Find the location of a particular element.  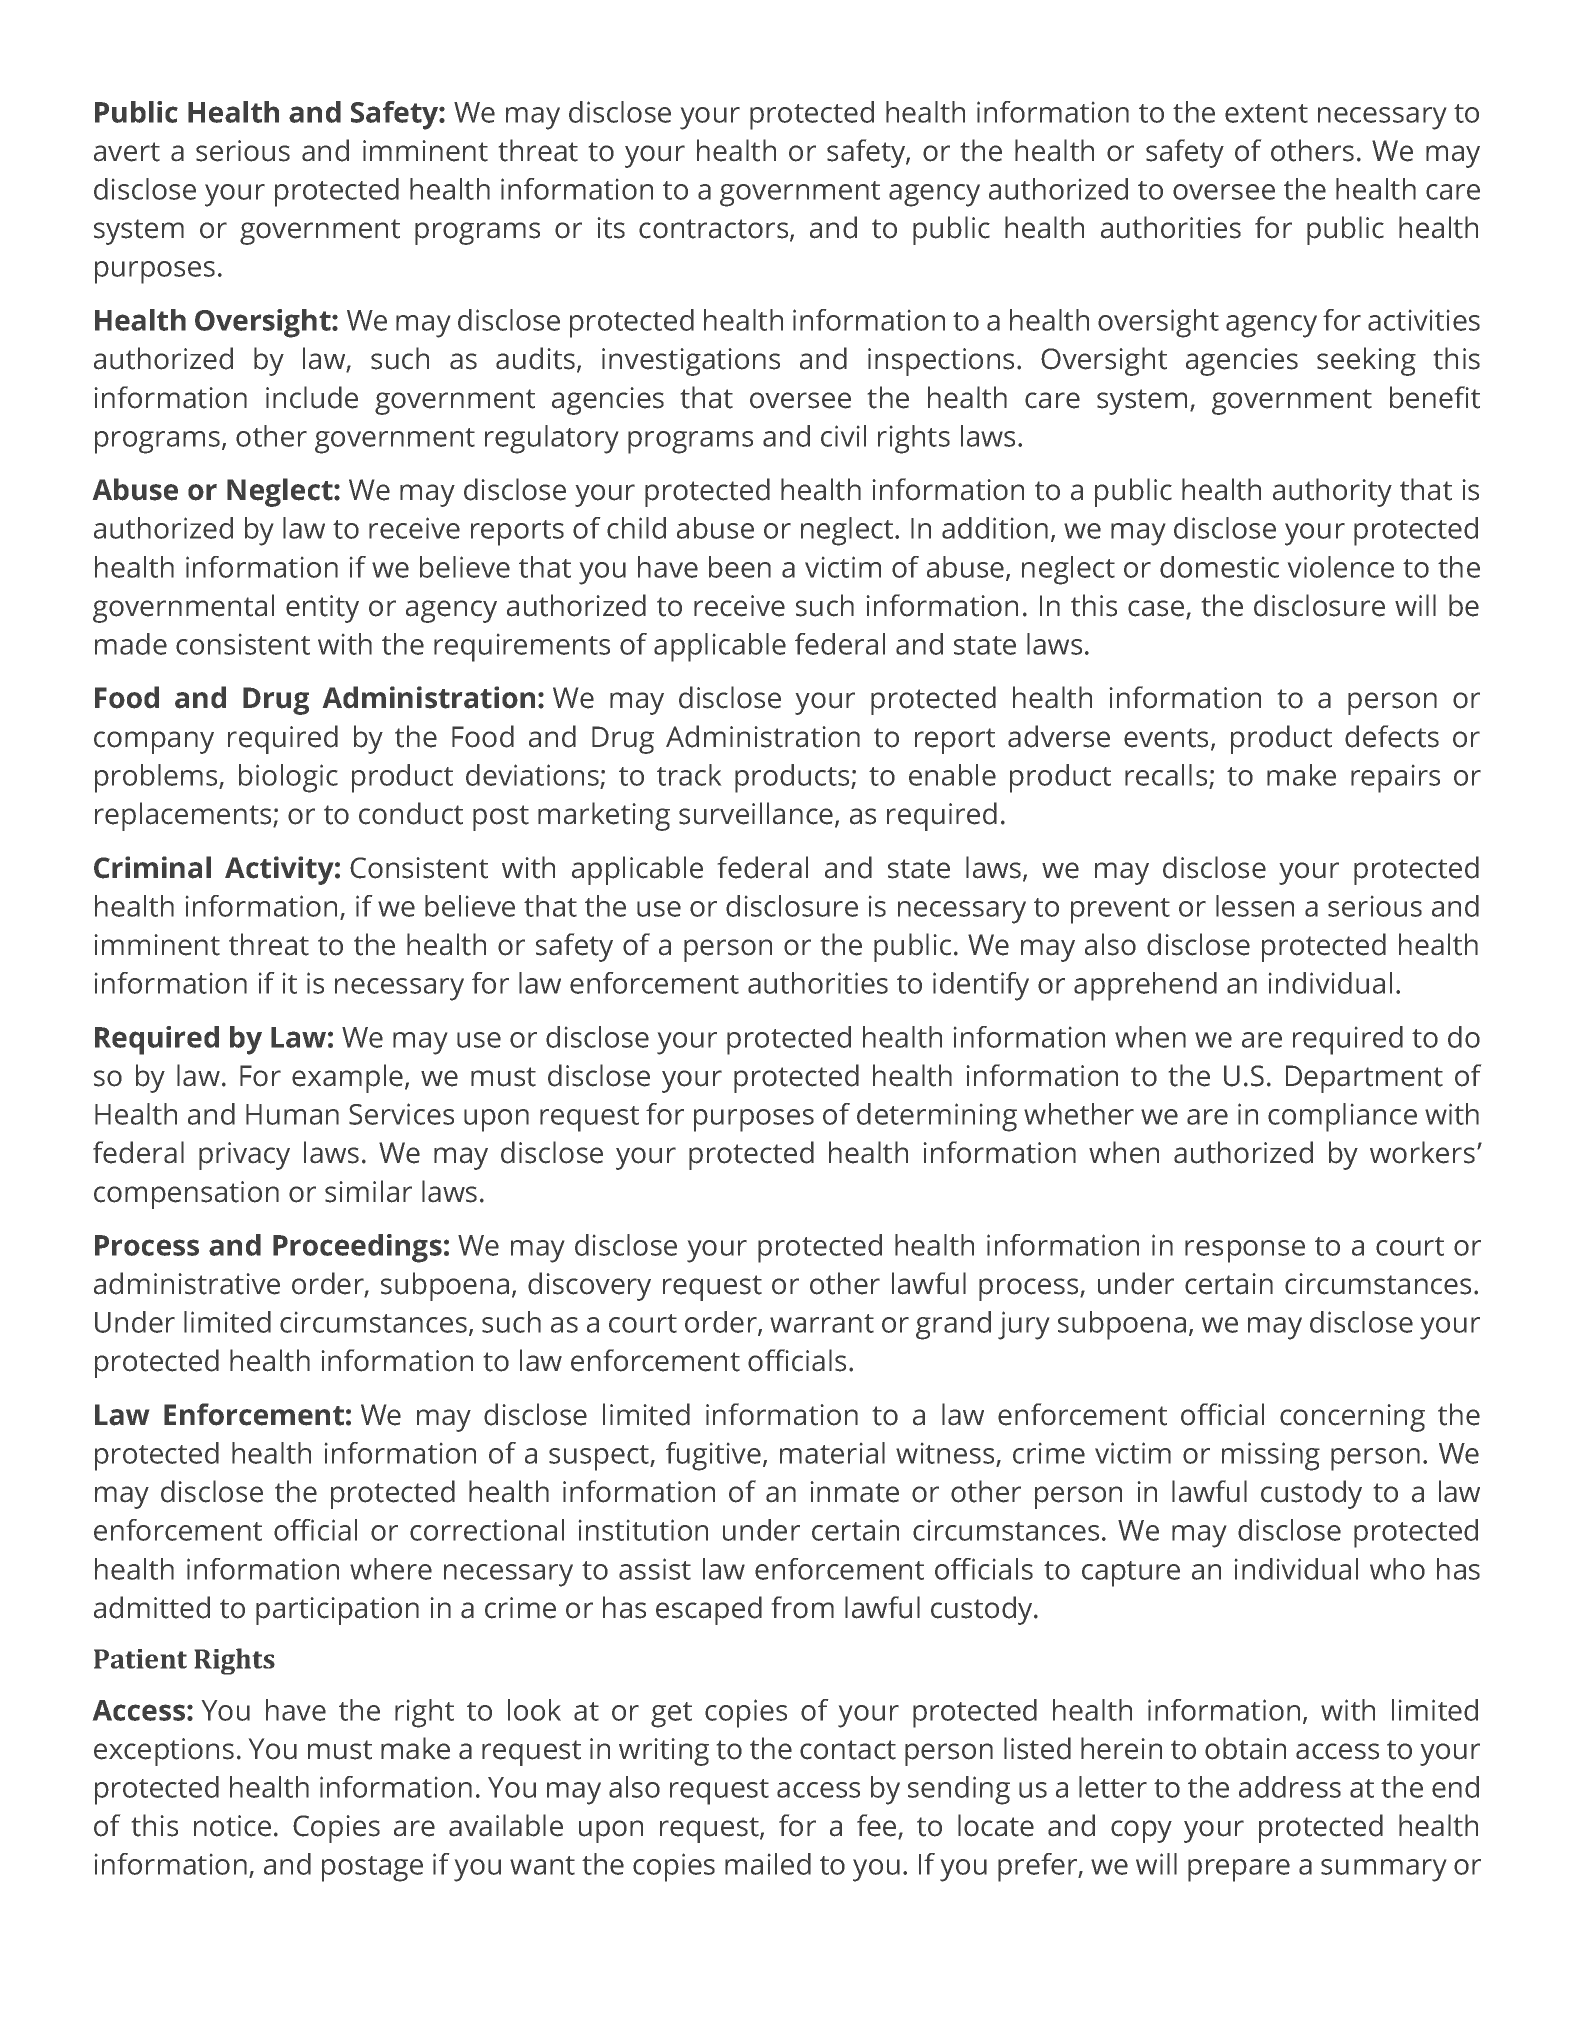

include is located at coordinates (312, 397).
